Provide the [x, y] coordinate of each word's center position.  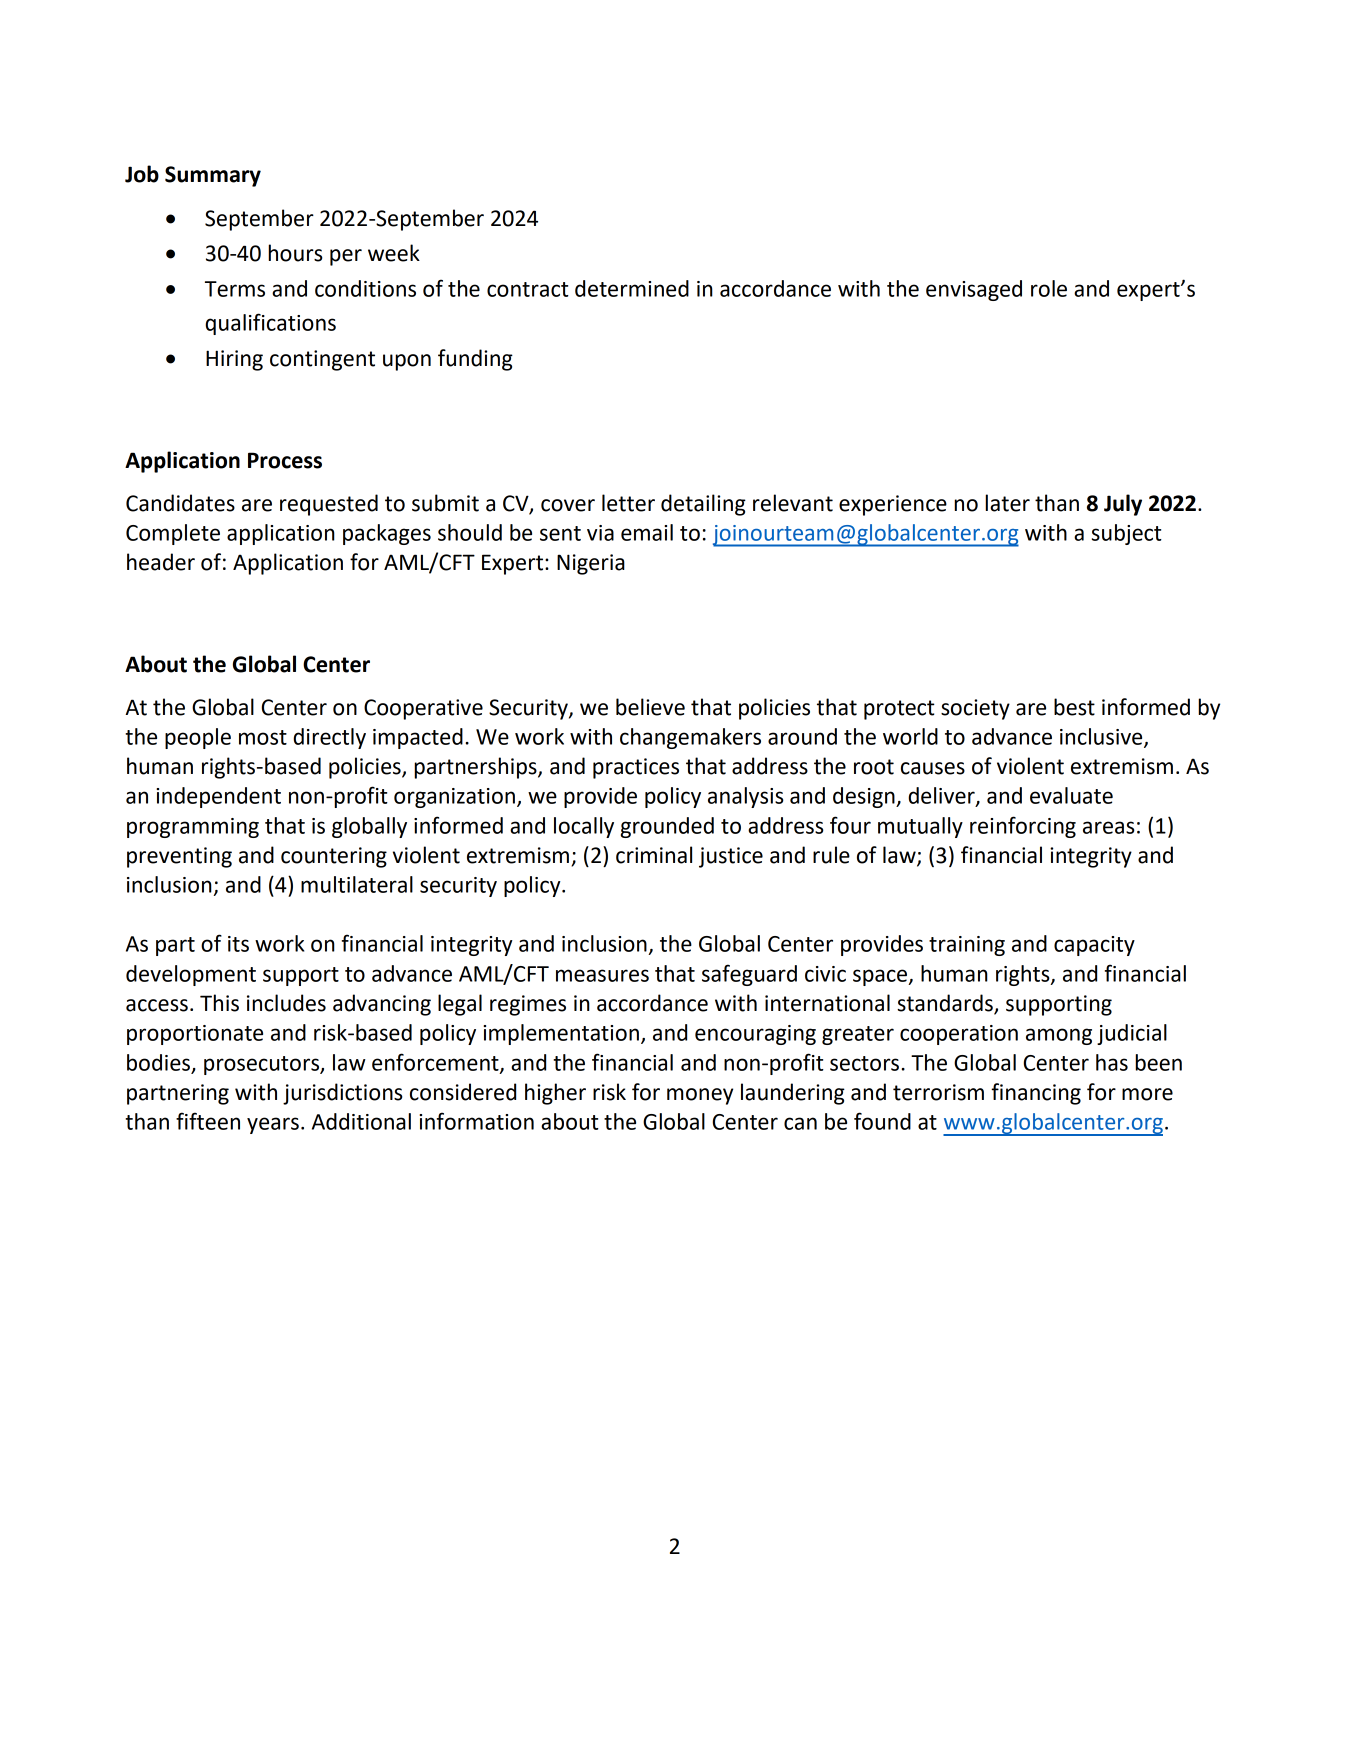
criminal [654, 855]
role [1049, 288]
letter [628, 503]
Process [285, 460]
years [273, 1125]
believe [650, 707]
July [1123, 505]
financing [1036, 1094]
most [263, 737]
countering [334, 857]
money [700, 1096]
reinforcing [1023, 827]
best [1074, 707]
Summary [213, 176]
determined [632, 288]
